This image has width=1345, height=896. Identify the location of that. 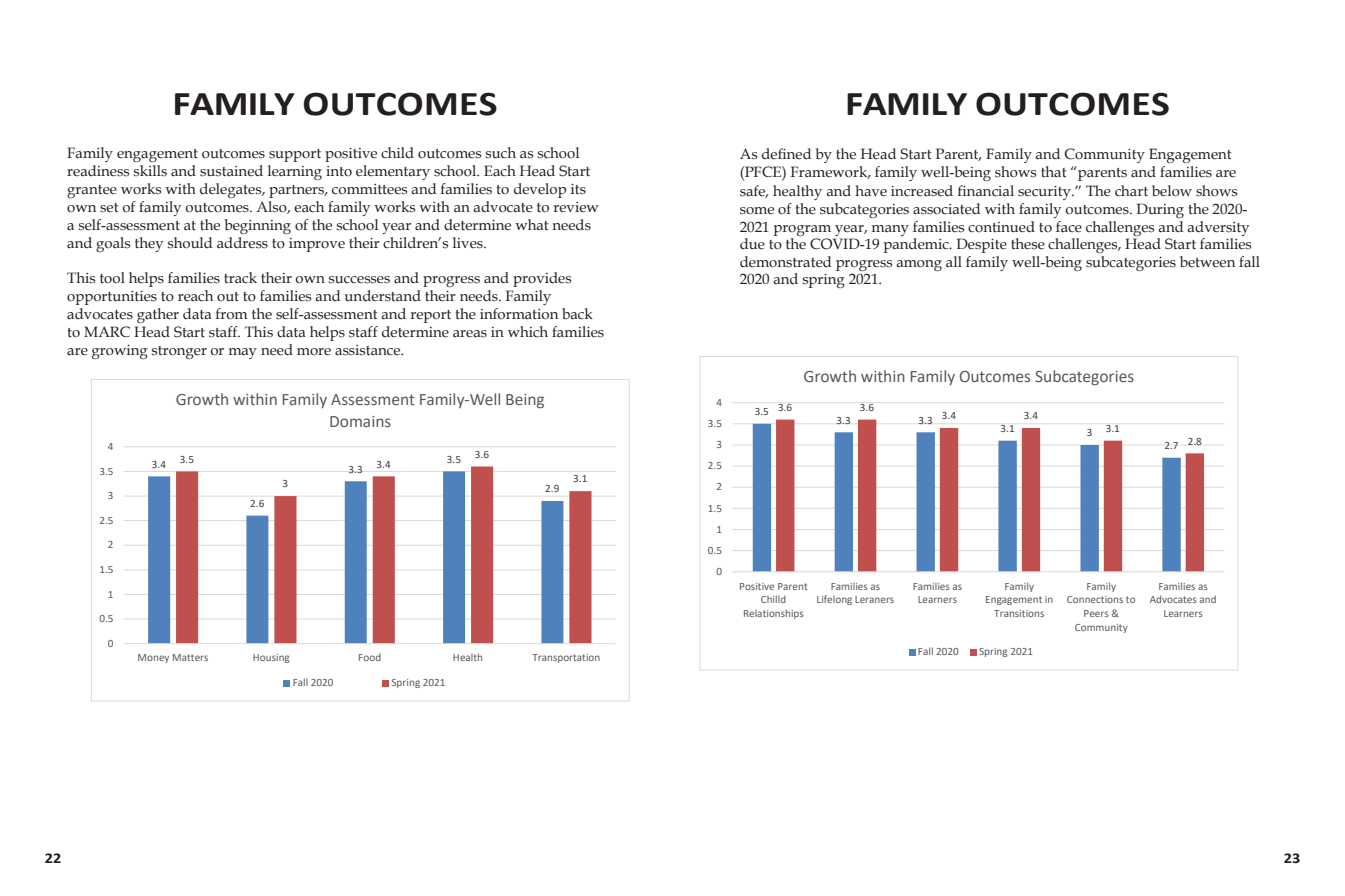
(1054, 172).
